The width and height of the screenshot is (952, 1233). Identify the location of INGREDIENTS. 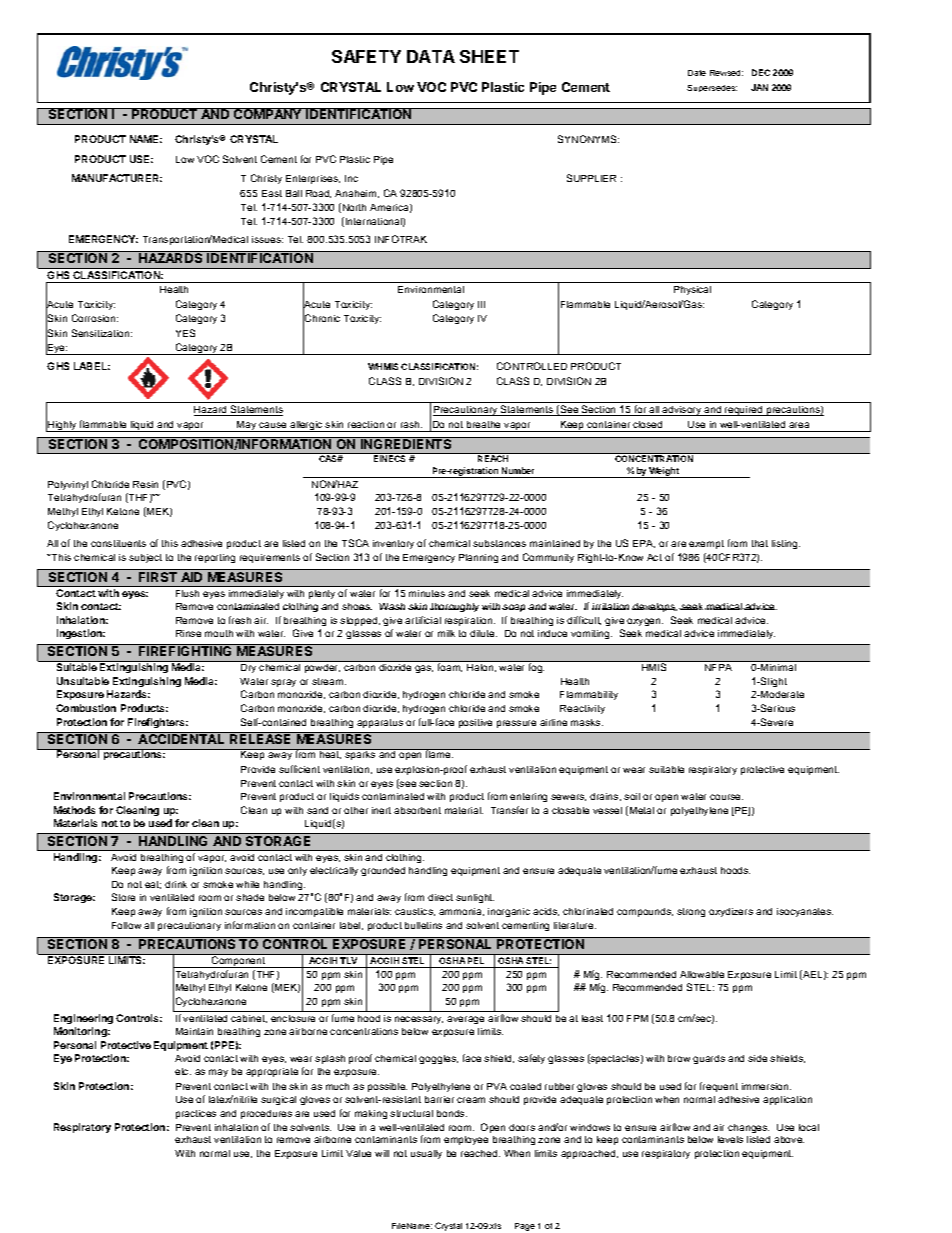
(406, 443).
